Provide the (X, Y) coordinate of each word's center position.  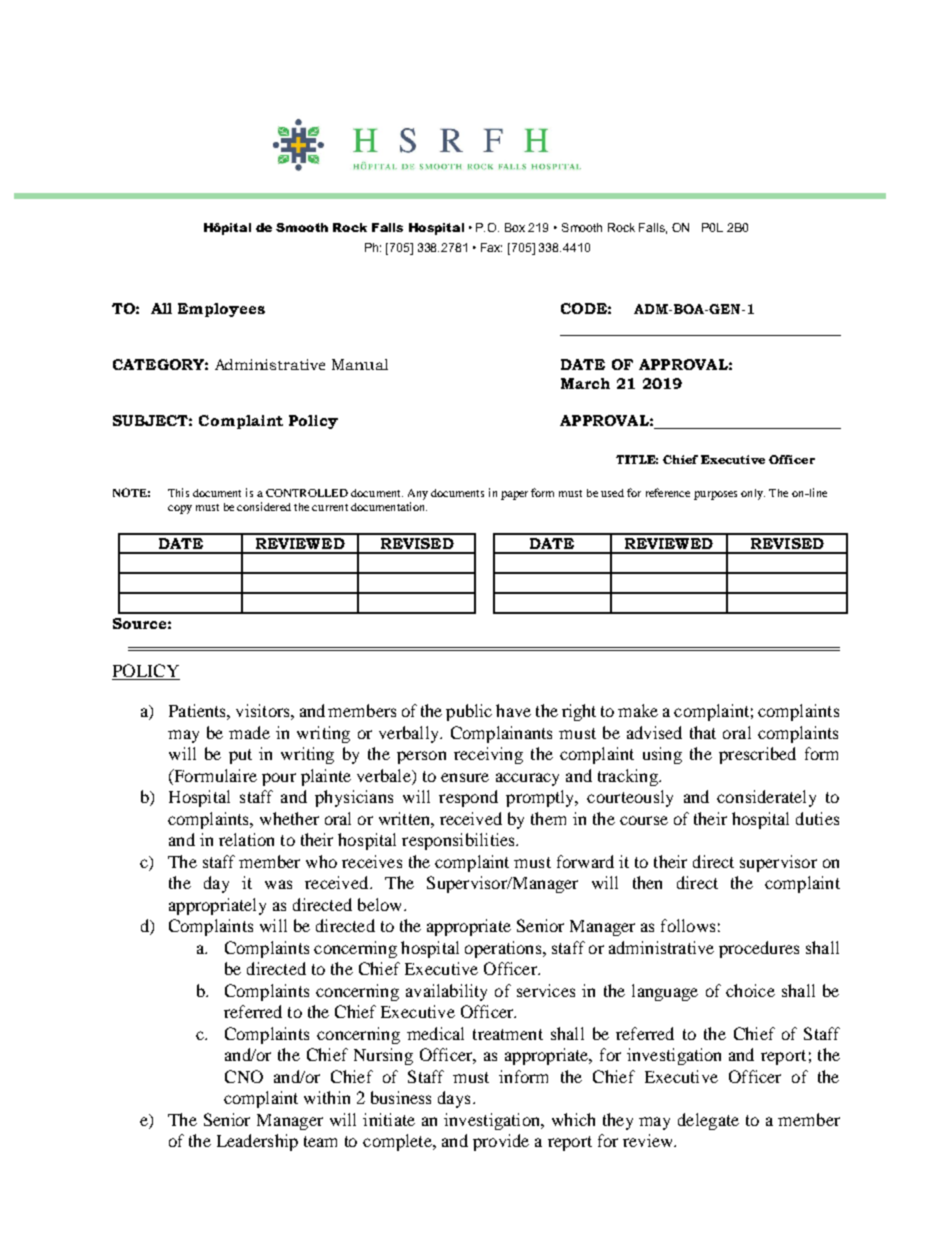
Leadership (257, 1142)
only (753, 494)
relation (246, 839)
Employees (221, 310)
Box (515, 227)
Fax (491, 247)
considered (264, 506)
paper (514, 495)
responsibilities (459, 841)
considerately (766, 798)
